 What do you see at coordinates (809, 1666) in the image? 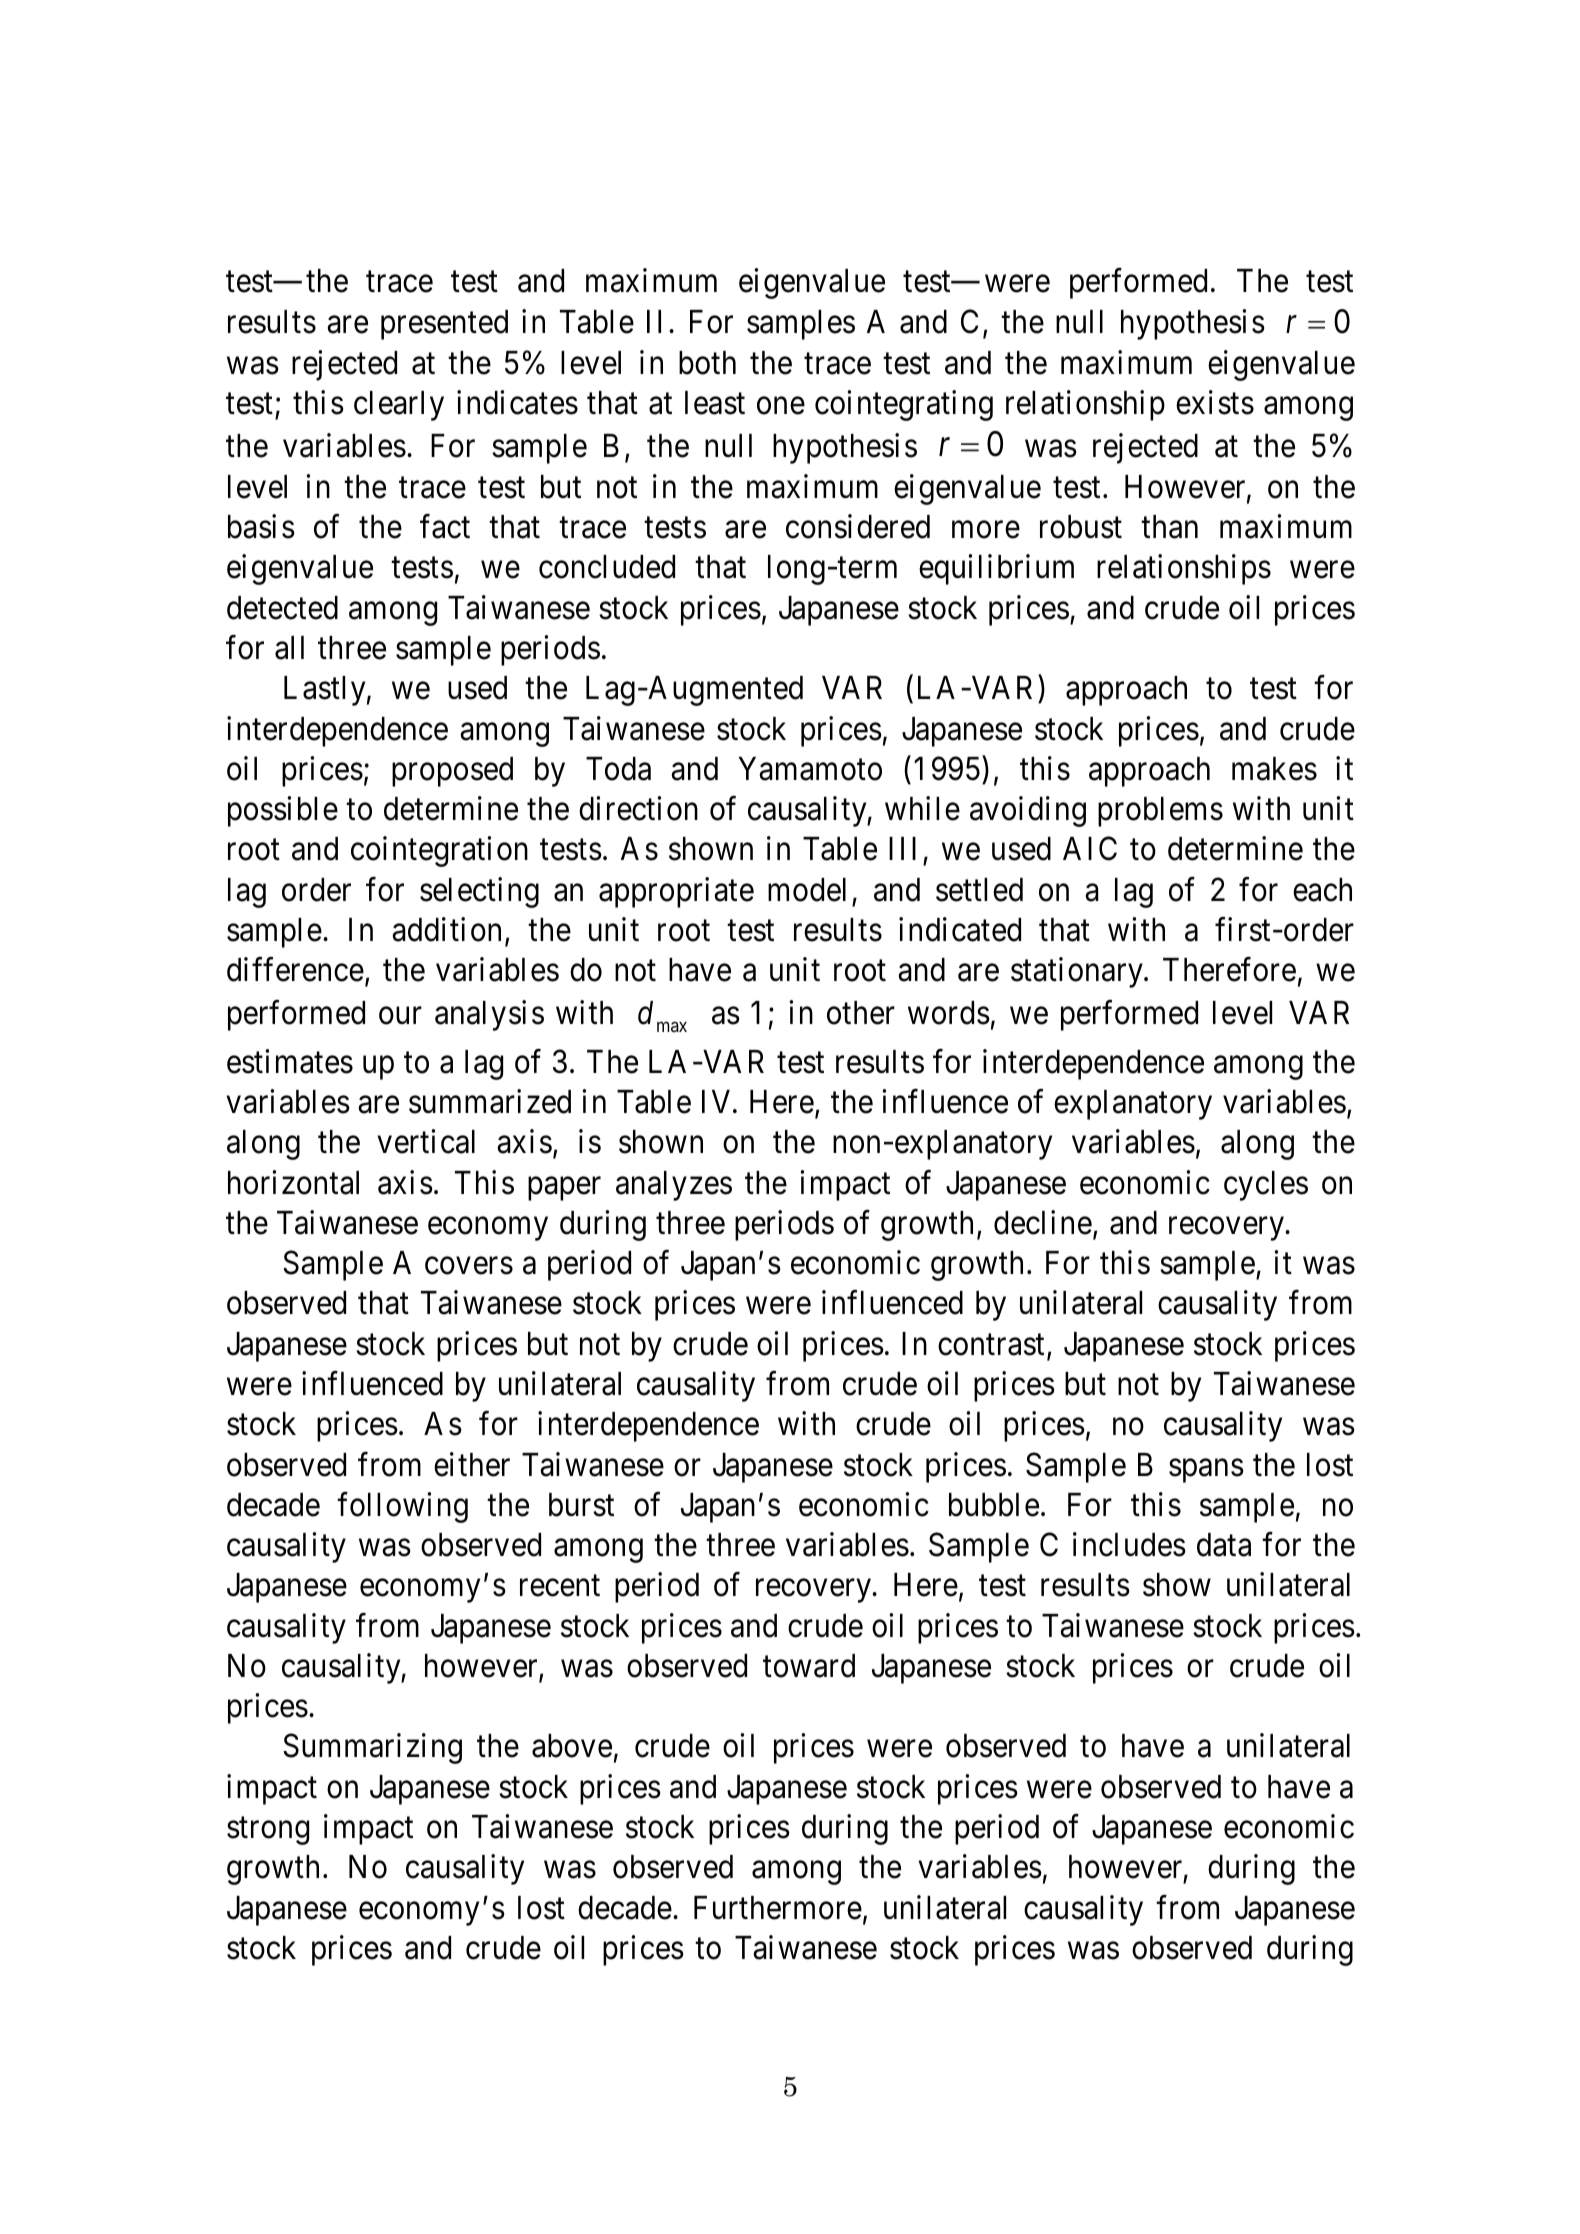
I see `toward` at bounding box center [809, 1666].
